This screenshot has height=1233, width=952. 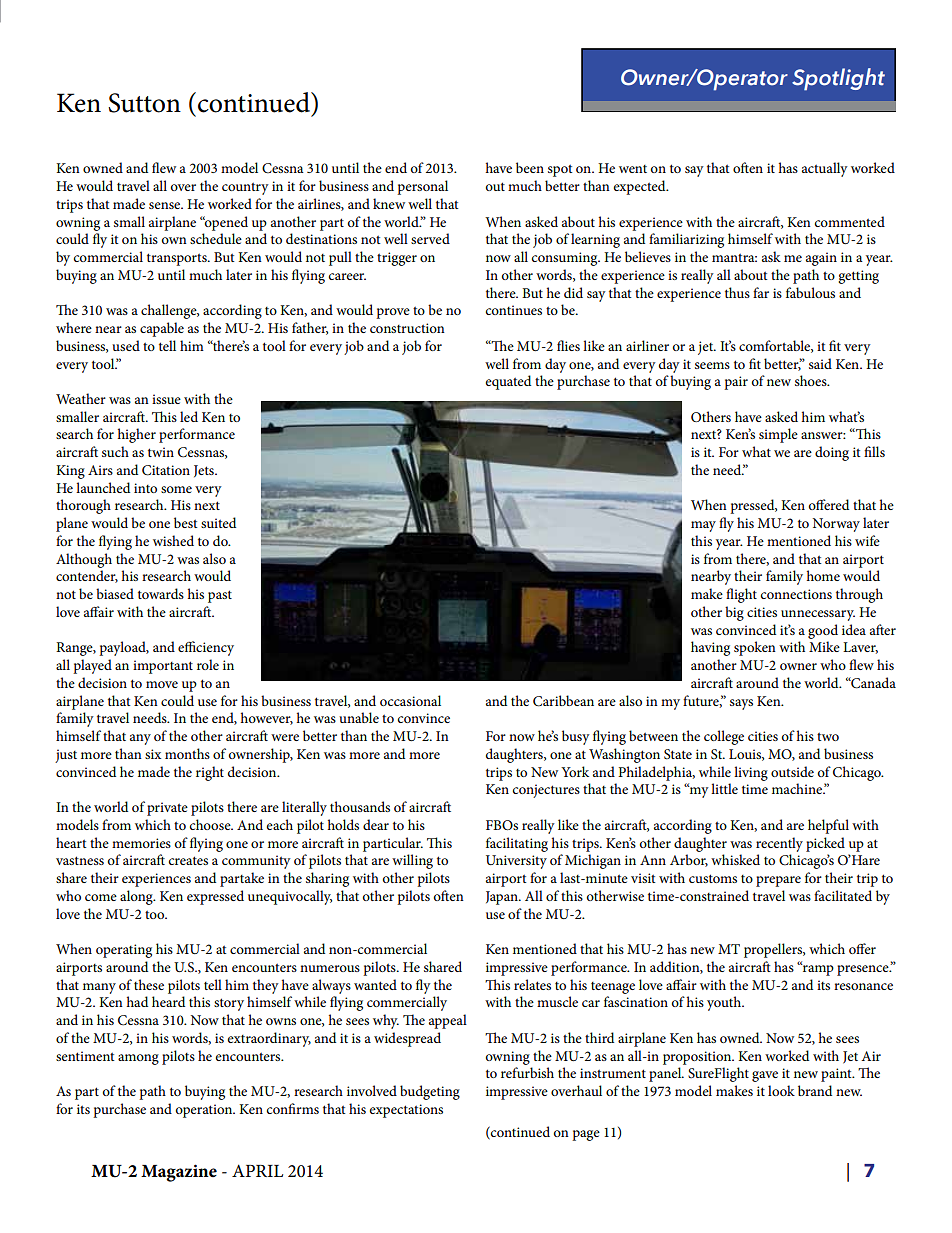 What do you see at coordinates (137, 897) in the screenshot?
I see `along` at bounding box center [137, 897].
